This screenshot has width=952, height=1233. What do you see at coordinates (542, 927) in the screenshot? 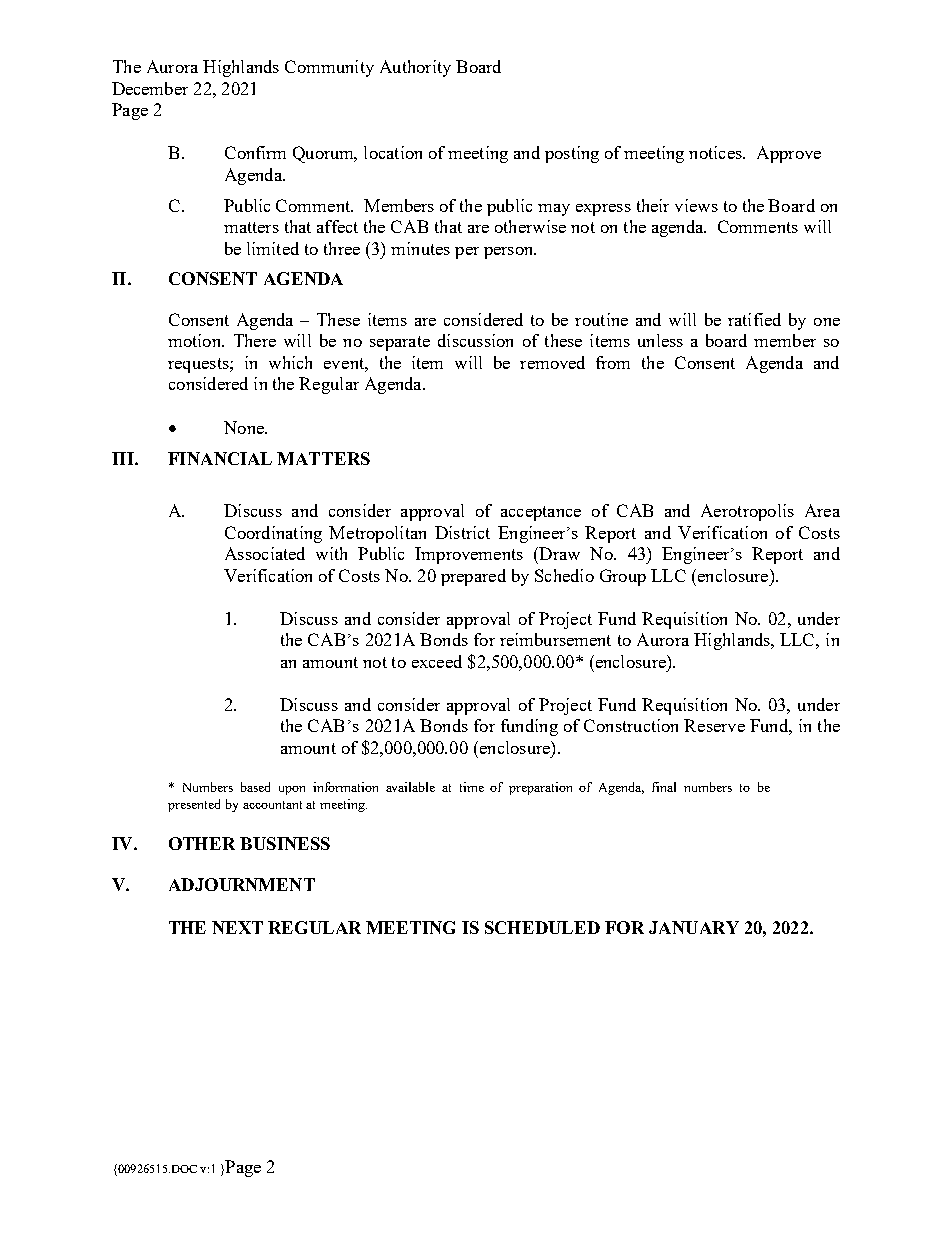
I see `SCHEDULED` at bounding box center [542, 927].
